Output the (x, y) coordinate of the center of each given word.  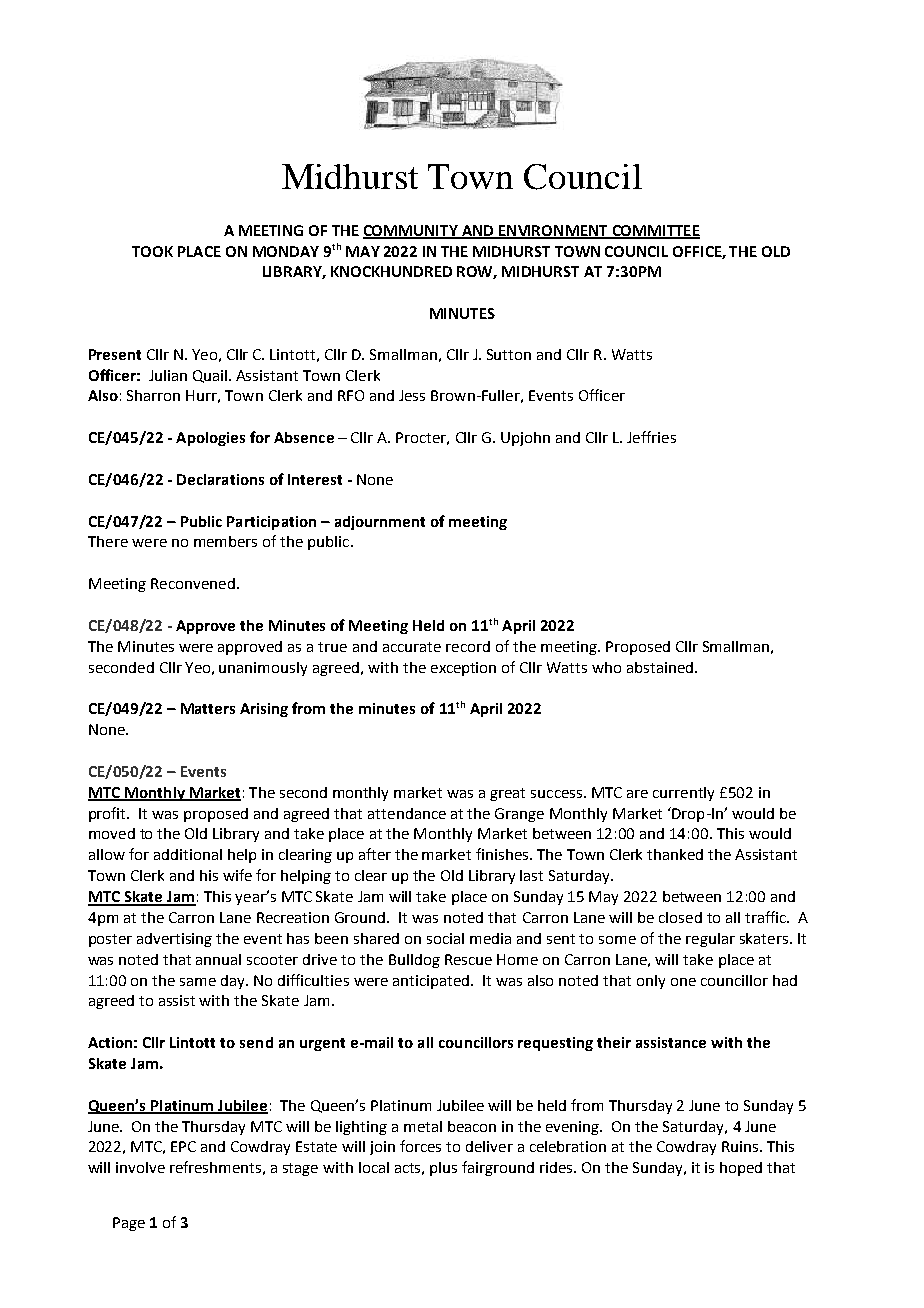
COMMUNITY (411, 231)
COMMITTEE (655, 231)
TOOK (152, 251)
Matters (208, 708)
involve (140, 1167)
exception (463, 669)
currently (683, 794)
